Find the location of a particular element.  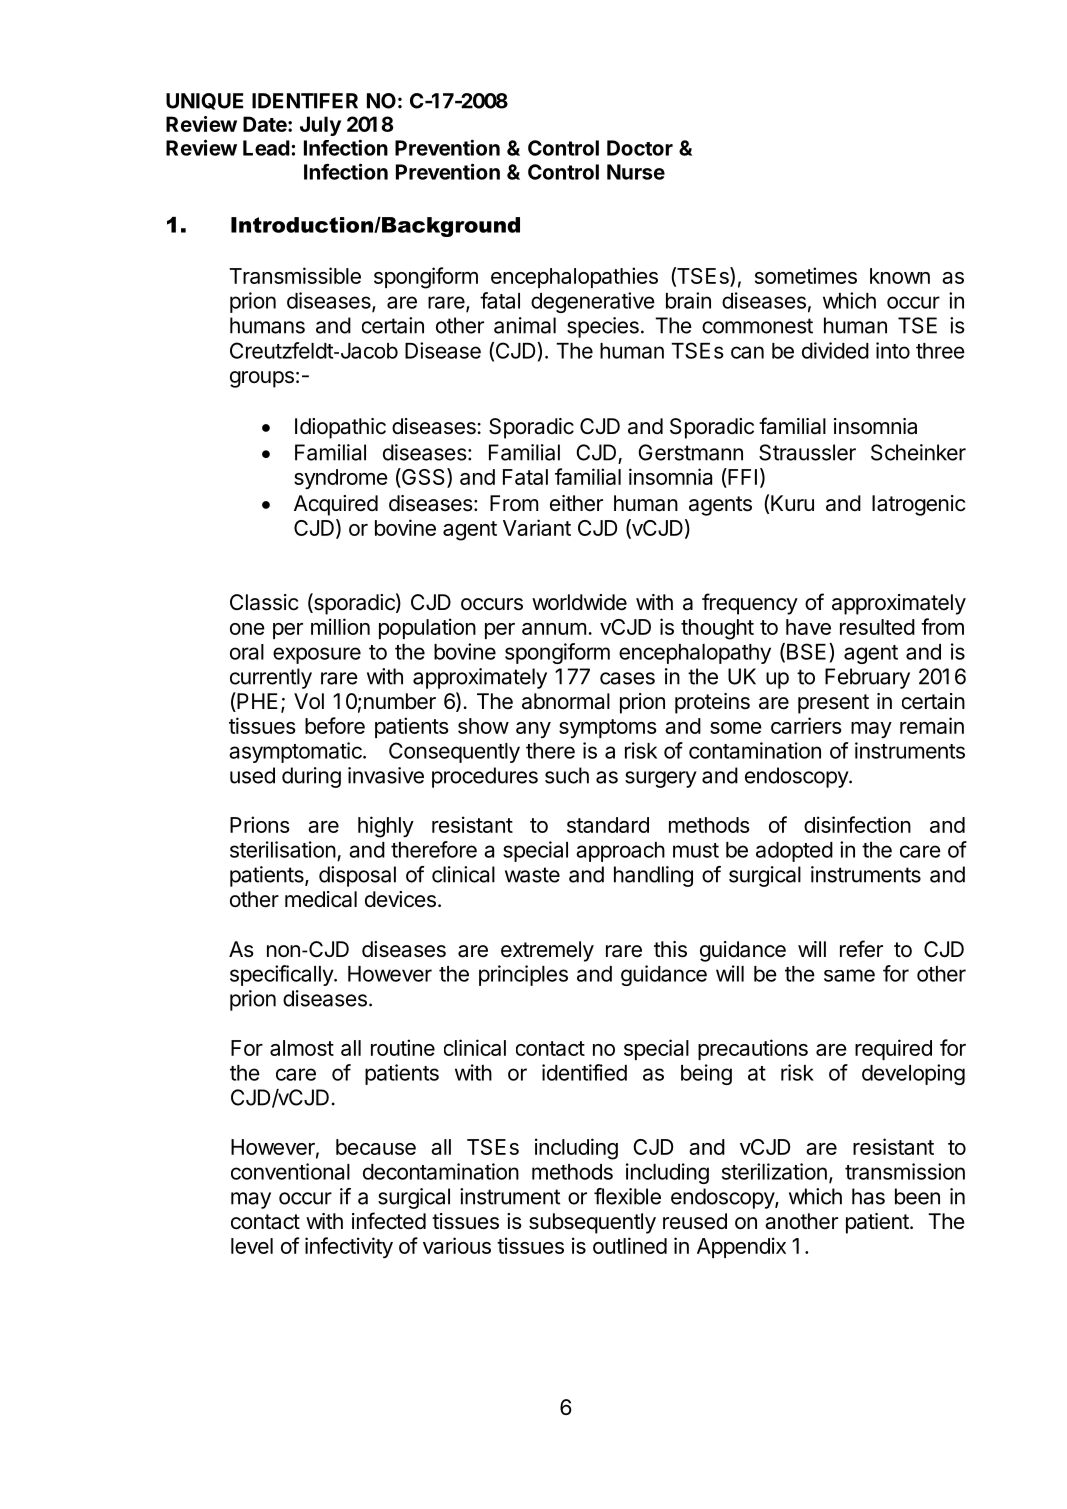

conventional is located at coordinates (290, 1171).
